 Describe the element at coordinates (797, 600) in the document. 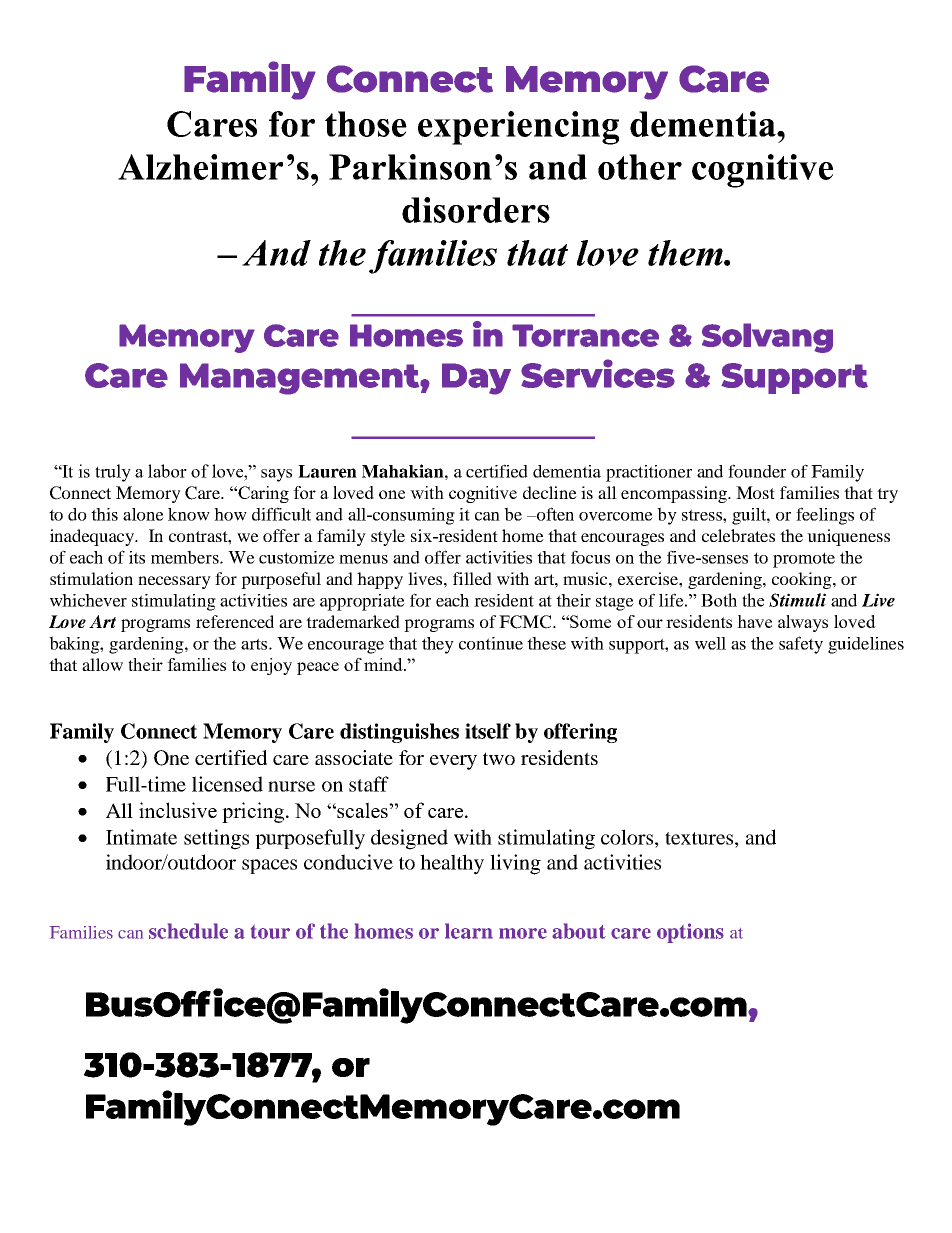

I see `Stimuli` at that location.
